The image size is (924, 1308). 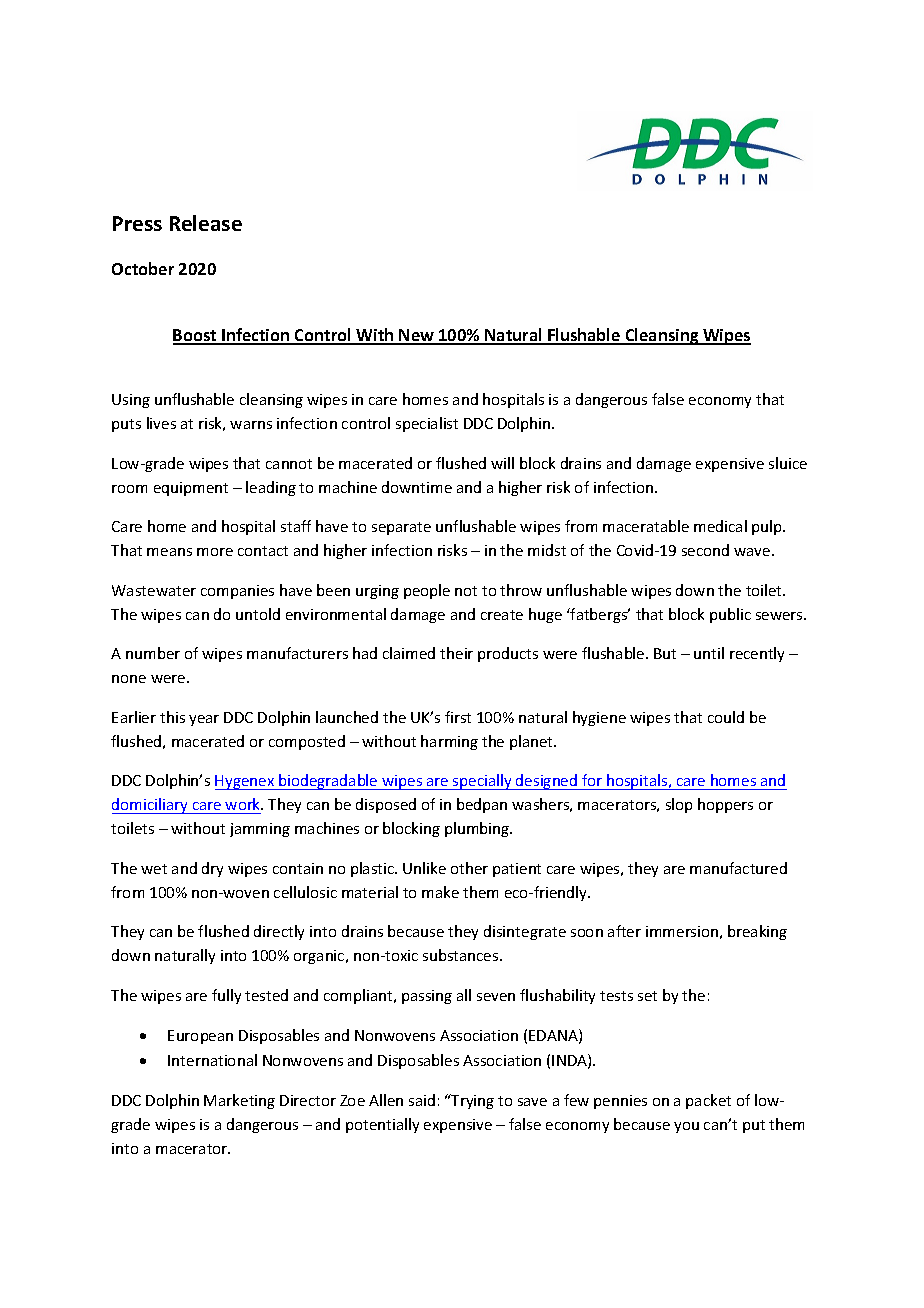 I want to click on until, so click(x=709, y=653).
